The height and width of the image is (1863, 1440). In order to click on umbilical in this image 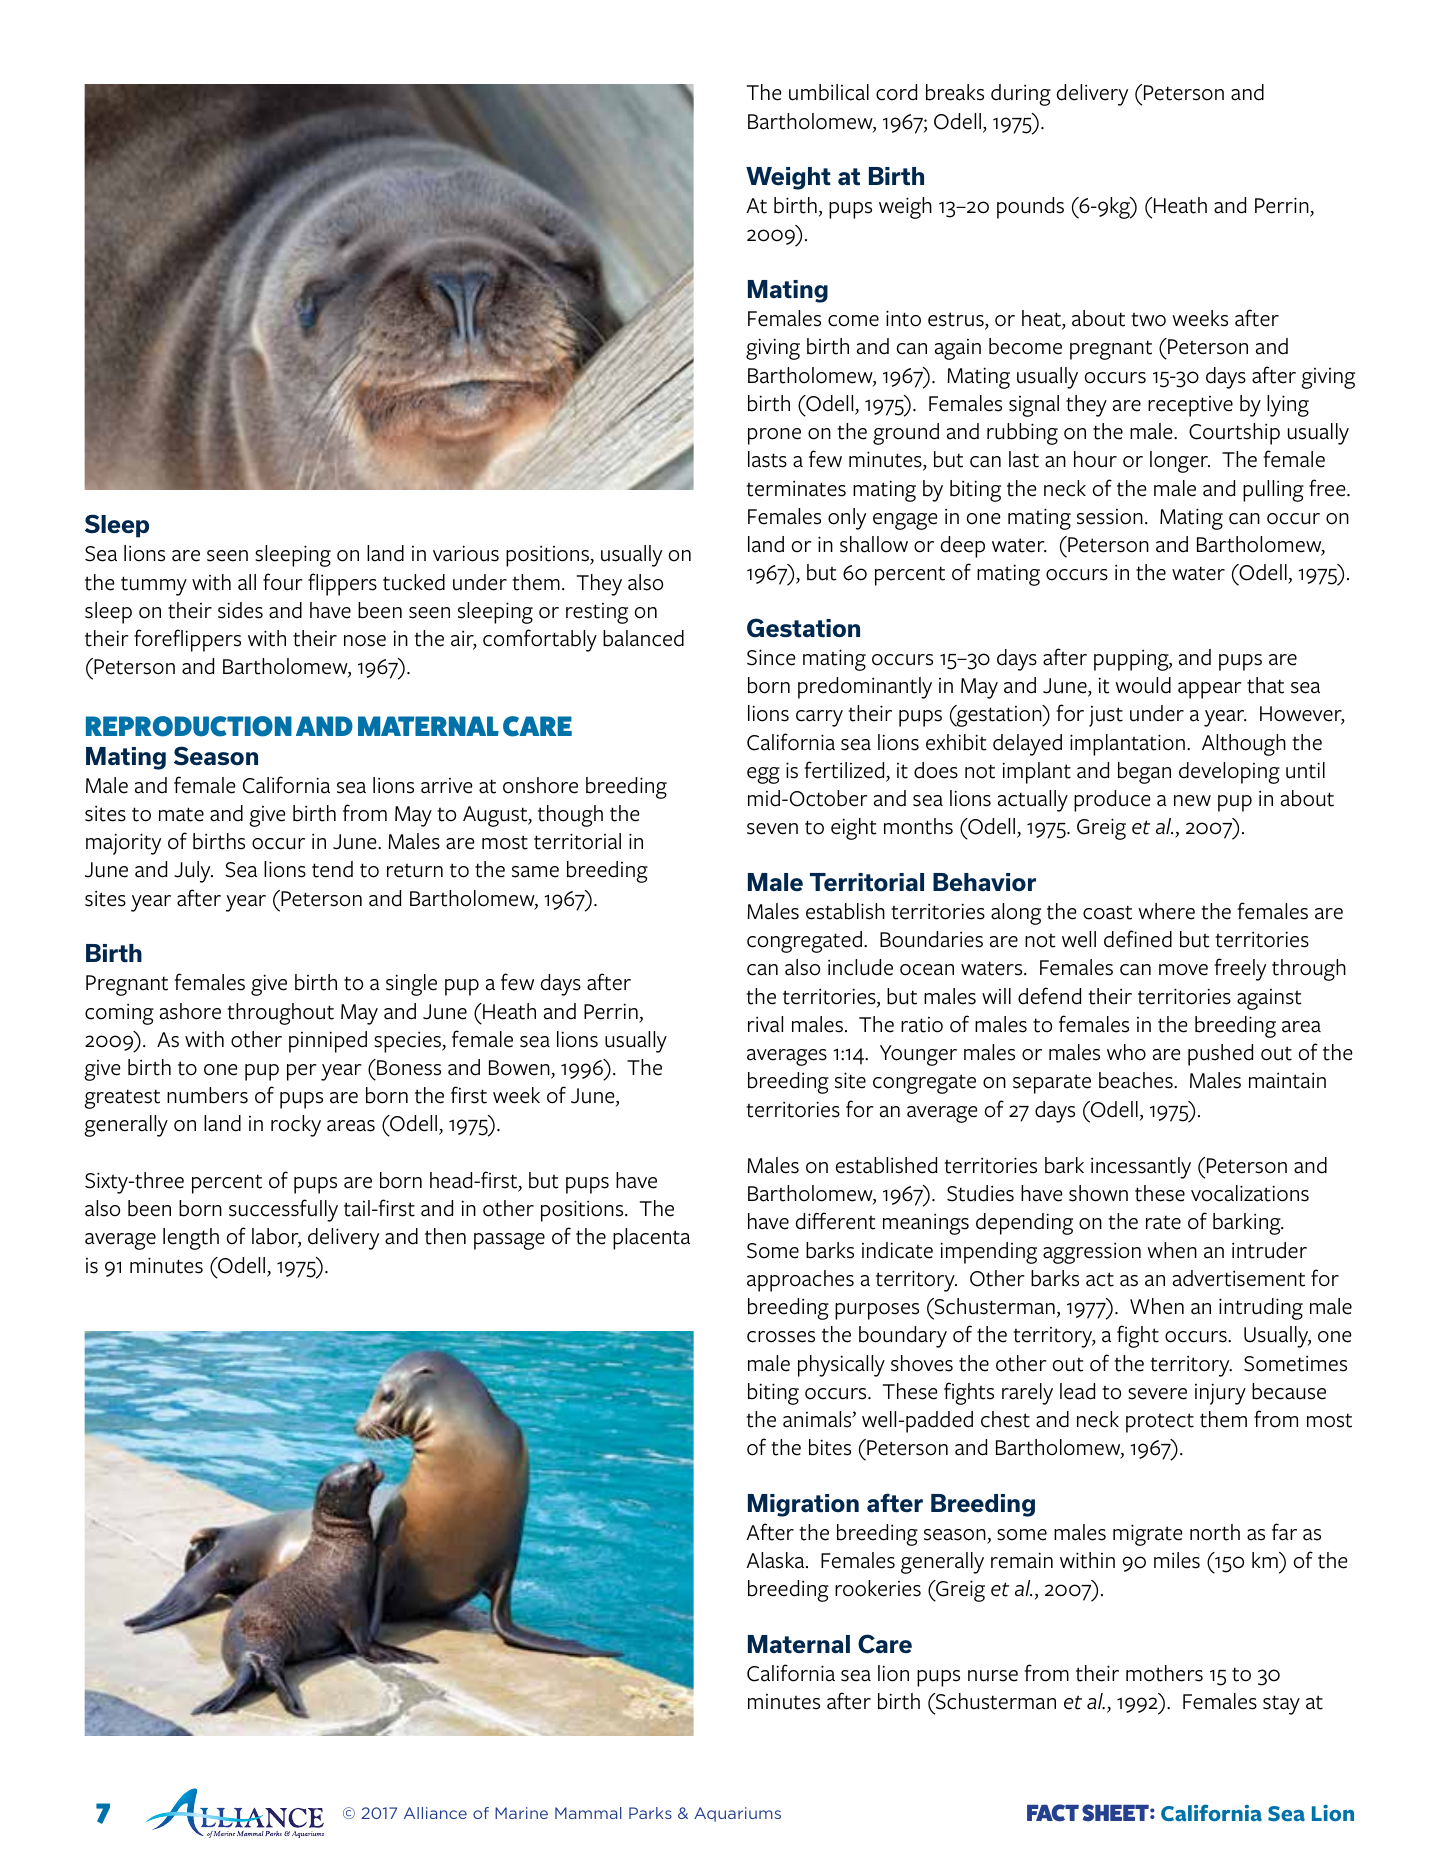, I will do `click(829, 92)`.
